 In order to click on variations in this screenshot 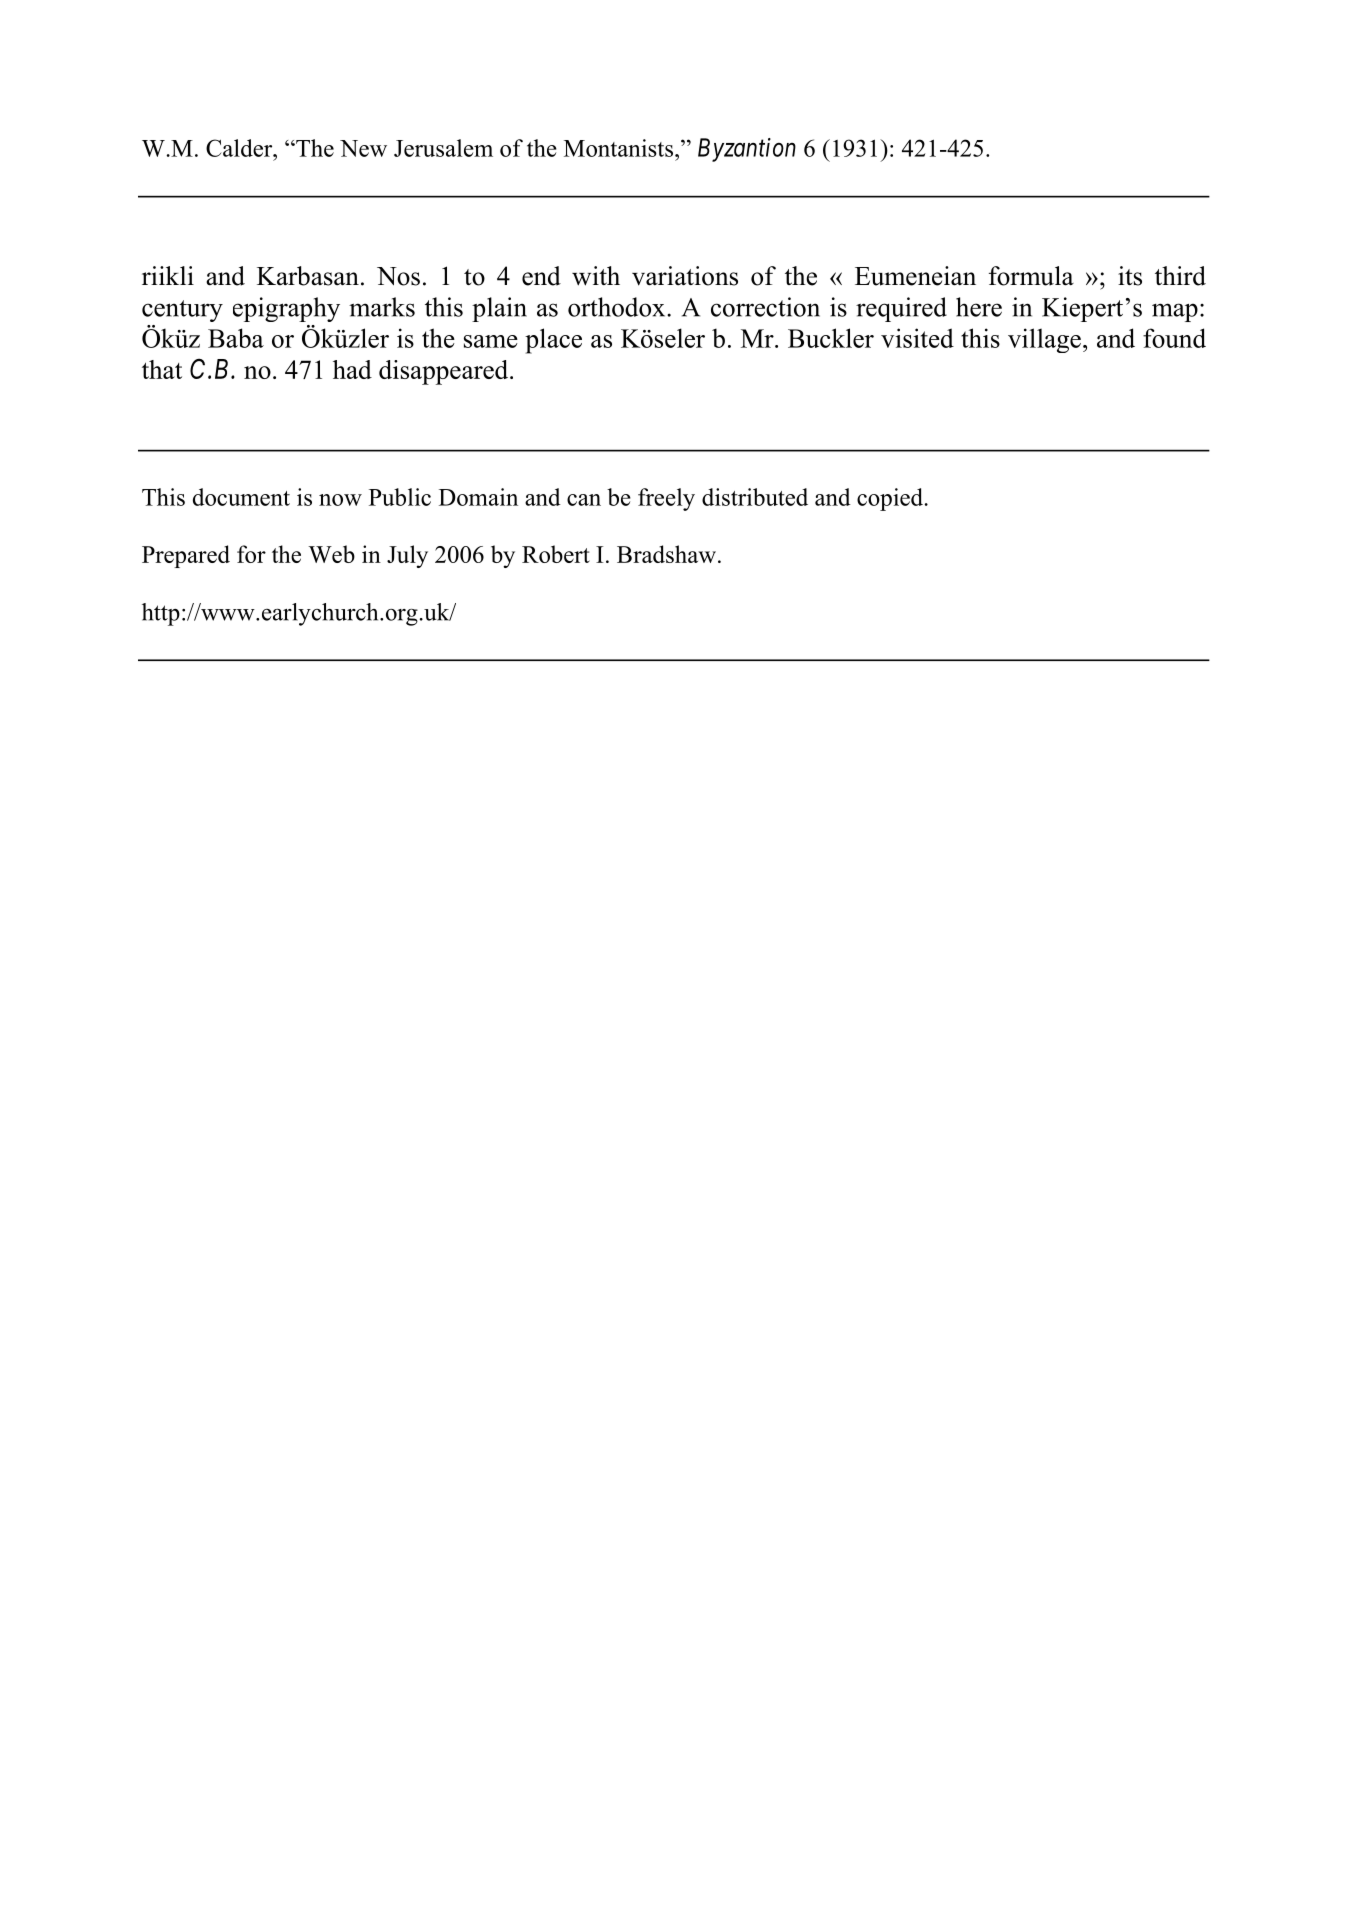, I will do `click(685, 276)`.
